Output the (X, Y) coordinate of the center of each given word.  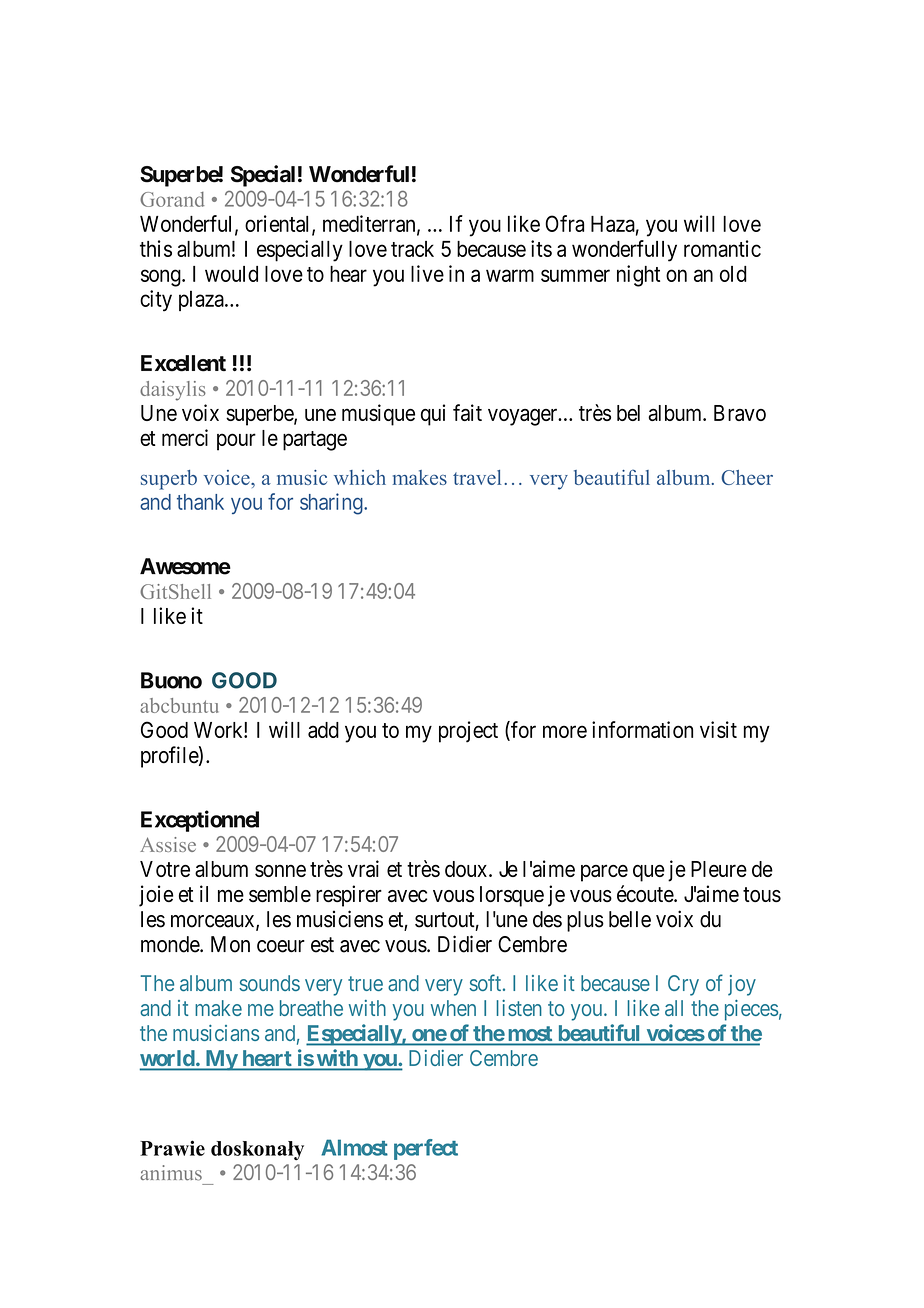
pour (236, 442)
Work (219, 730)
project (468, 732)
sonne (280, 871)
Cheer (747, 477)
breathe (311, 1008)
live (427, 273)
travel (477, 477)
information (642, 729)
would (231, 274)
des (547, 919)
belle (630, 919)
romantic (722, 248)
